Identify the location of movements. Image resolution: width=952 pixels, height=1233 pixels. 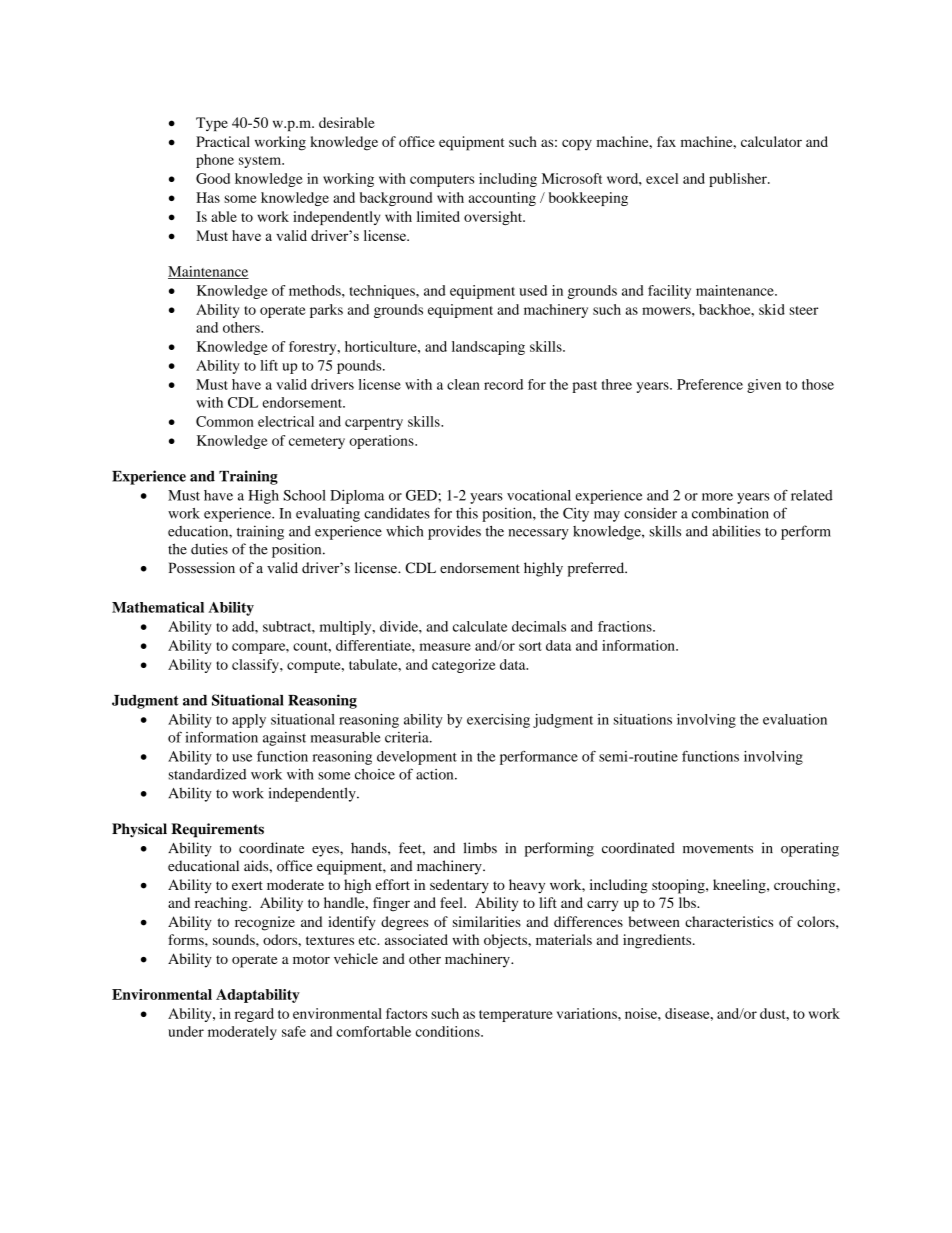
(718, 849).
